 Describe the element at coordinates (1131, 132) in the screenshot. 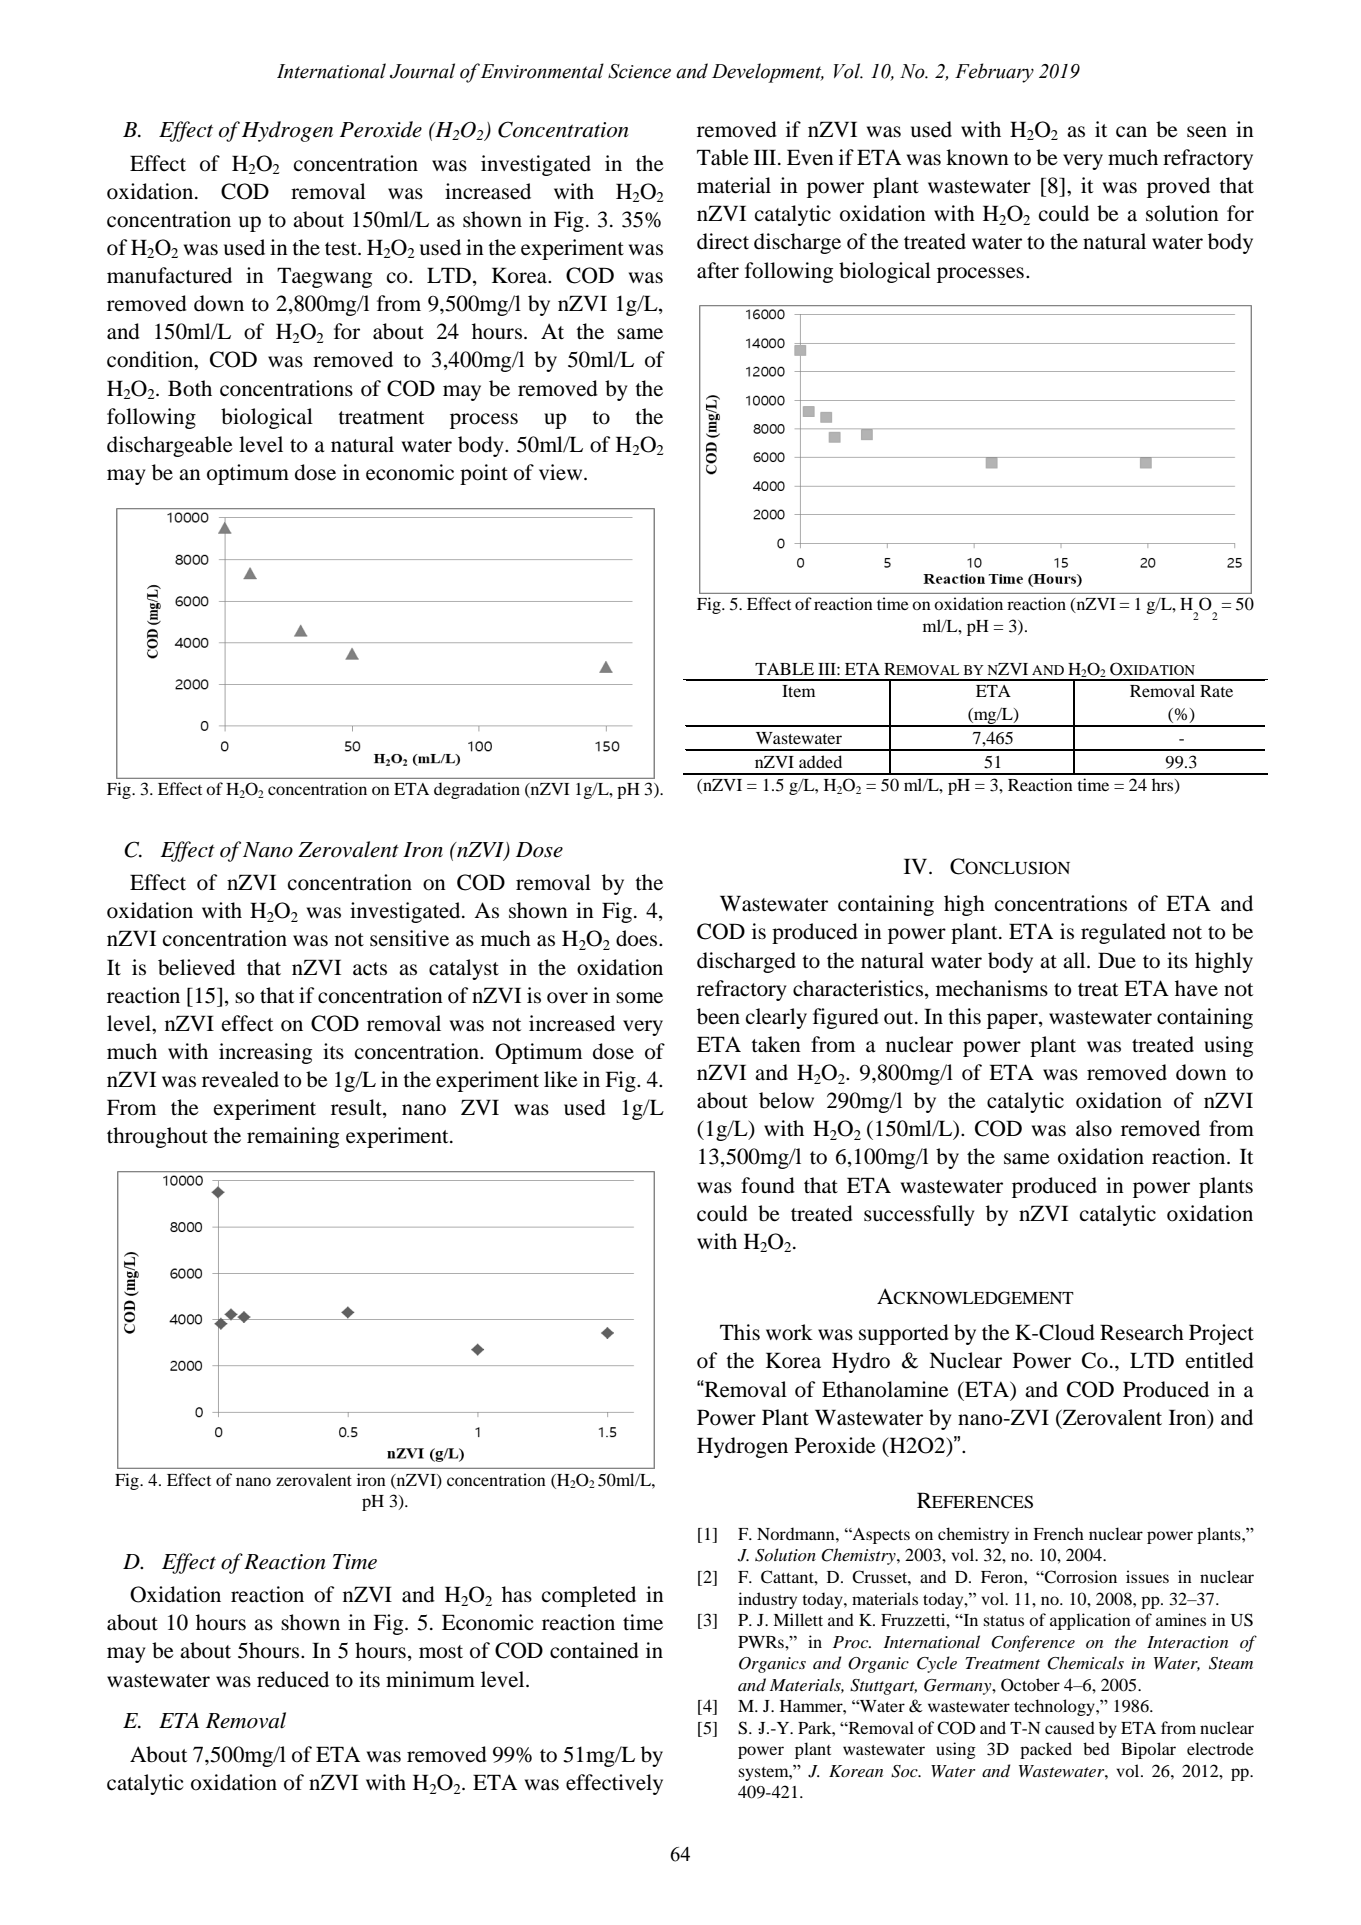

I see `can` at that location.
